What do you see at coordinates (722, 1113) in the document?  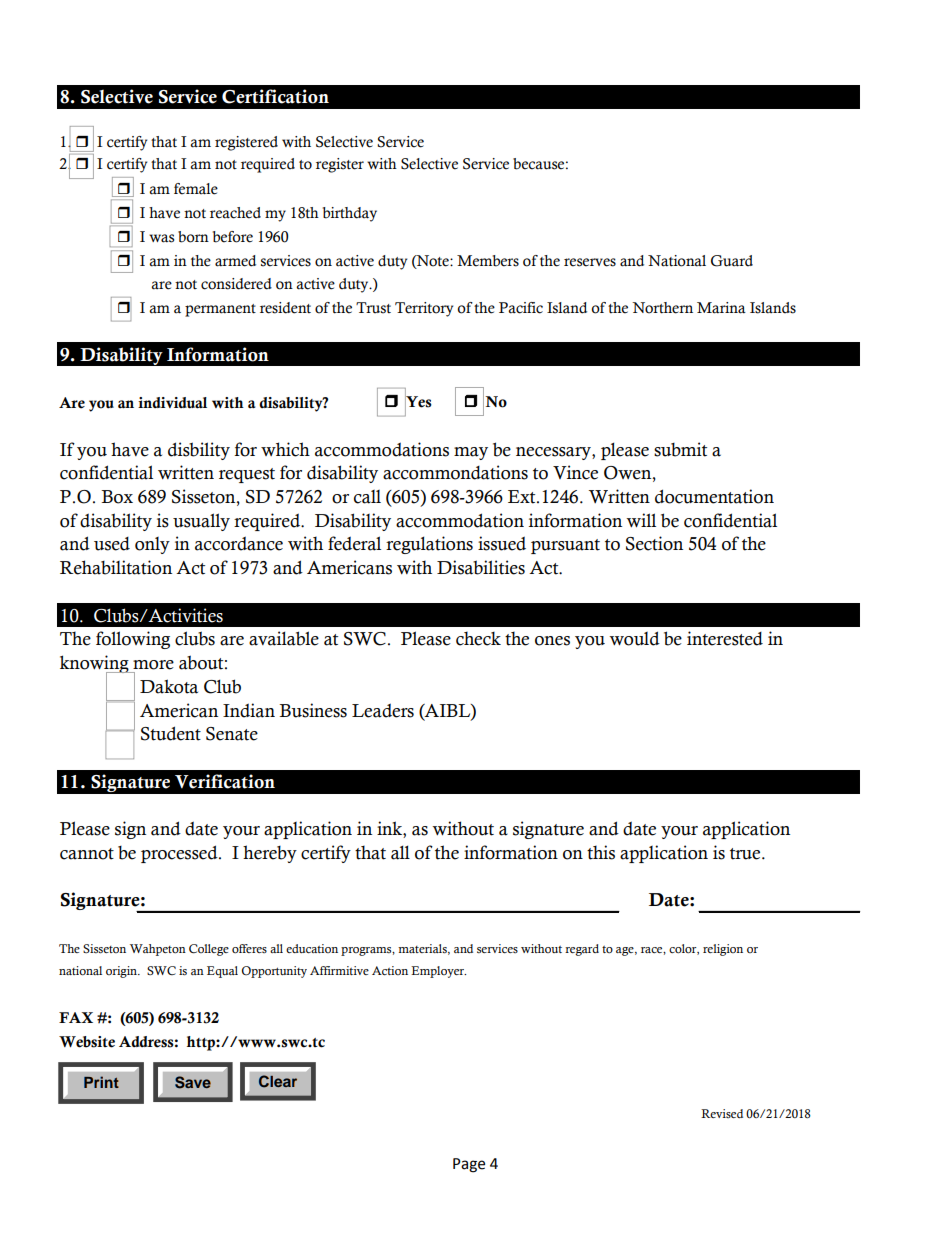 I see `Revised` at bounding box center [722, 1113].
